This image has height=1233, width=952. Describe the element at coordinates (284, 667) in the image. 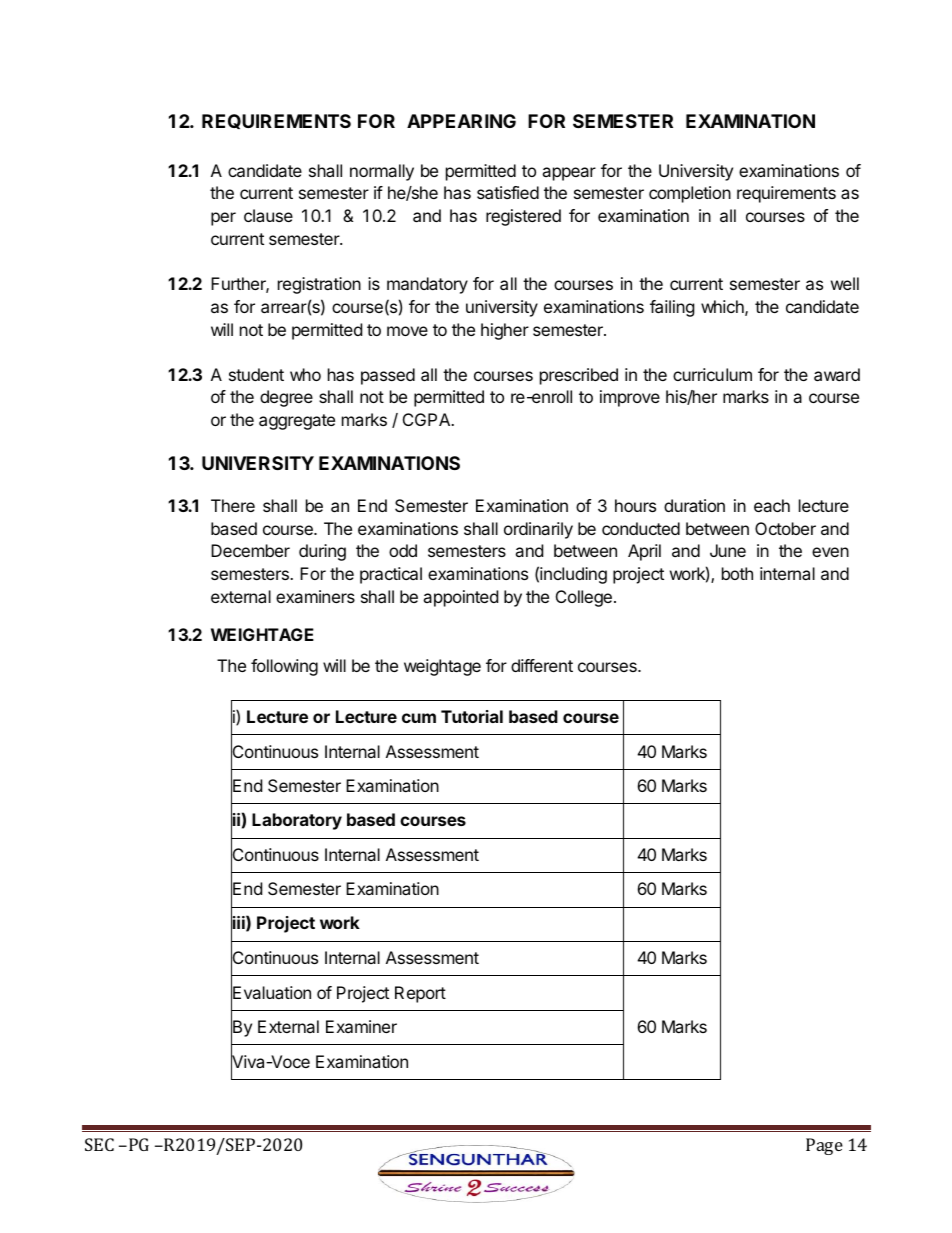

I see `following` at that location.
